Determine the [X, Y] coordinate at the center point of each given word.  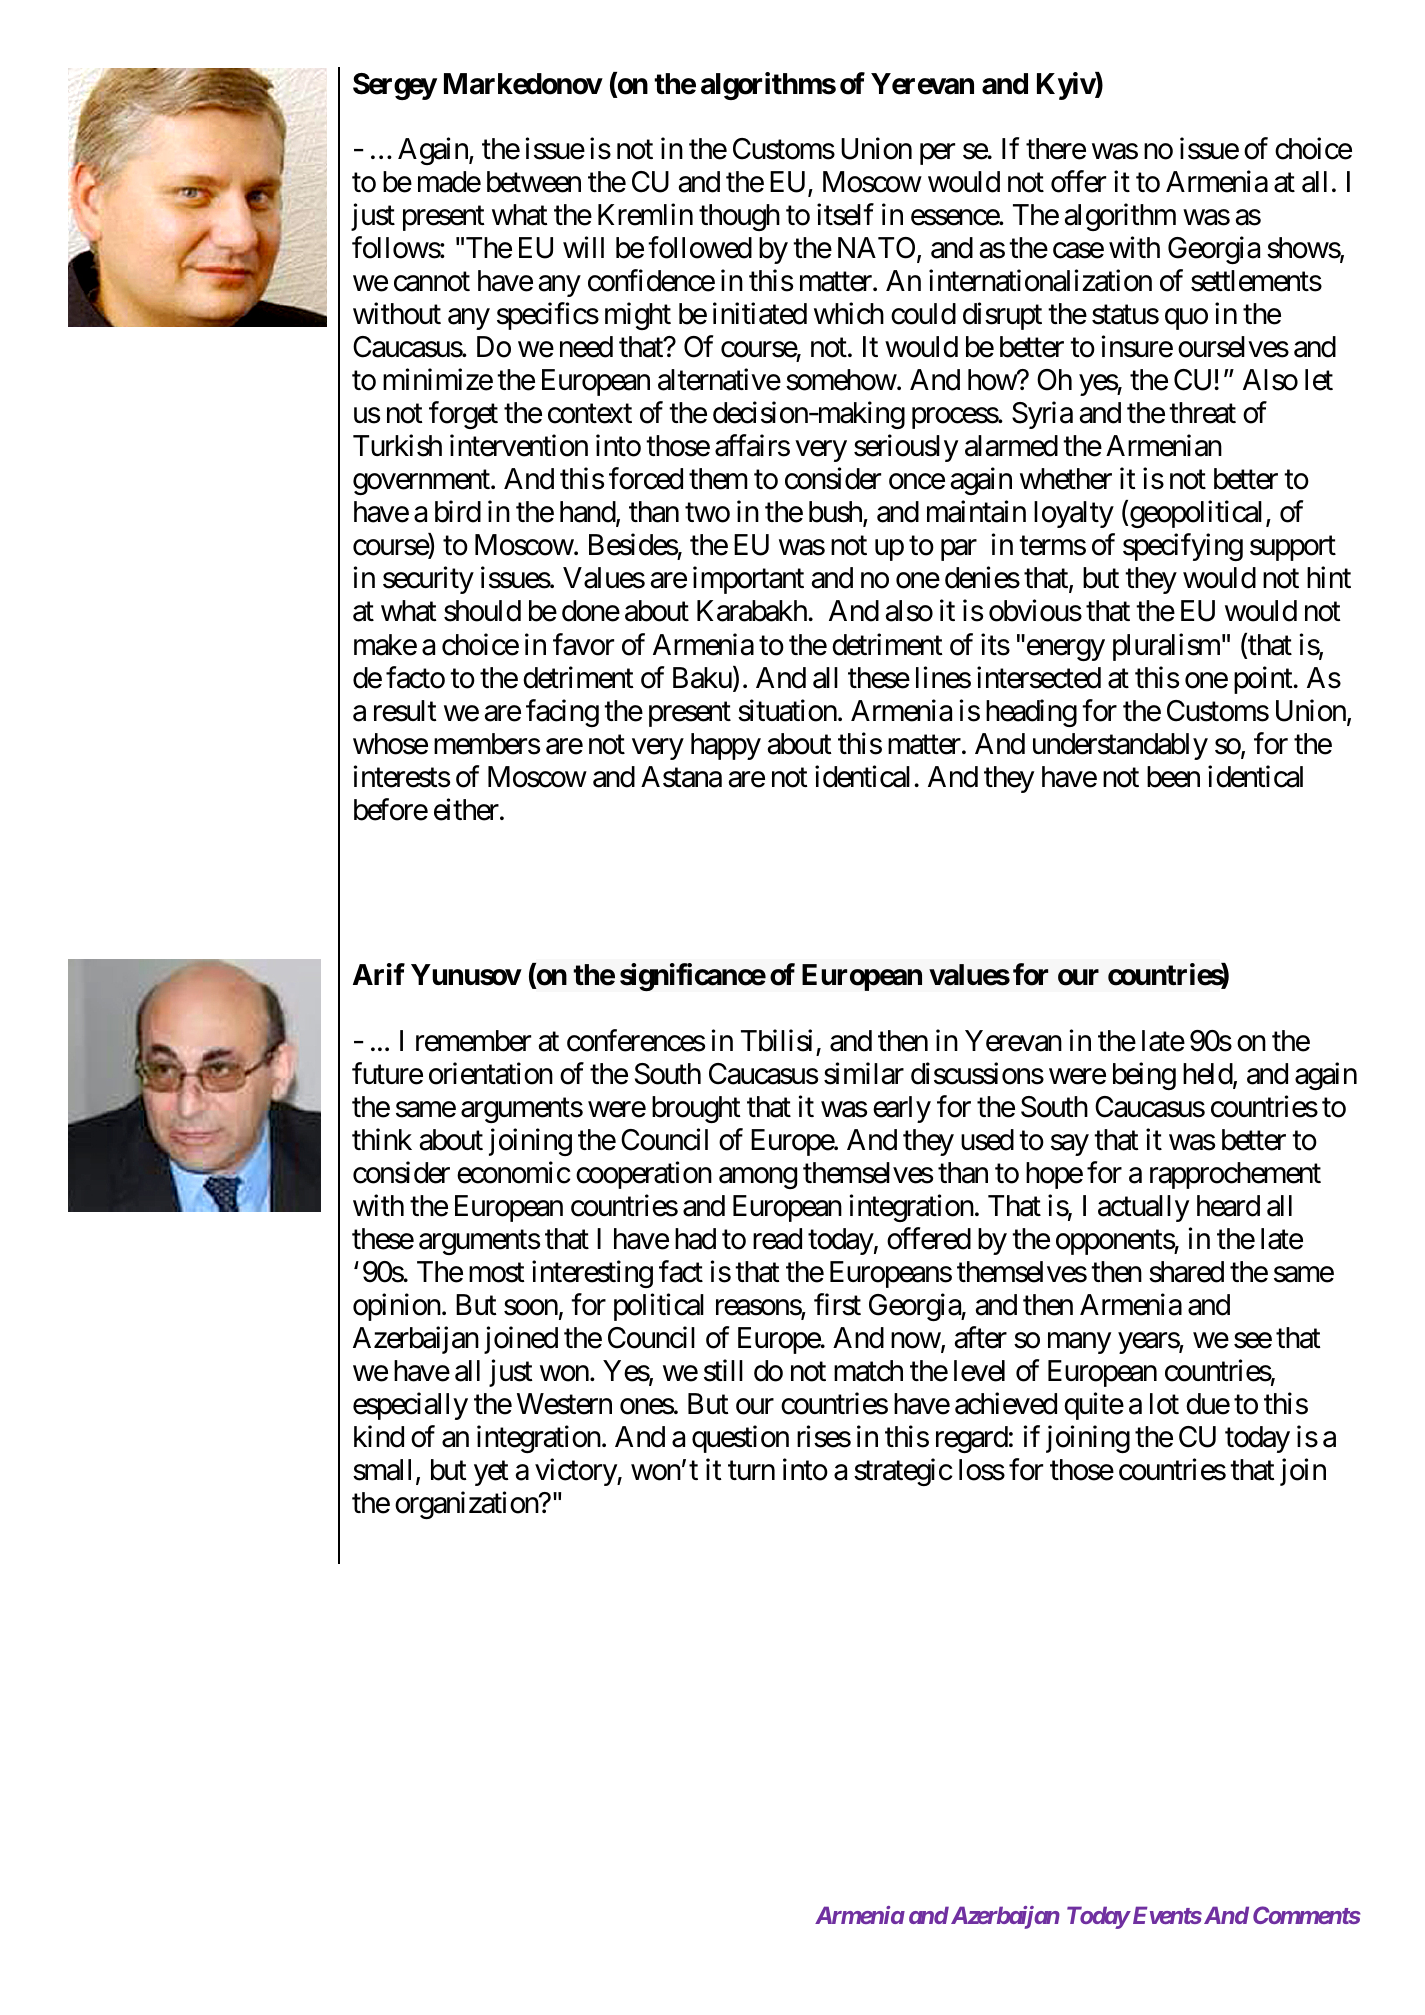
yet [491, 1474]
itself [845, 215]
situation [787, 710]
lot [1164, 1404]
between [534, 182]
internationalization [1040, 281]
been [1173, 777]
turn [751, 1471]
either [466, 809]
